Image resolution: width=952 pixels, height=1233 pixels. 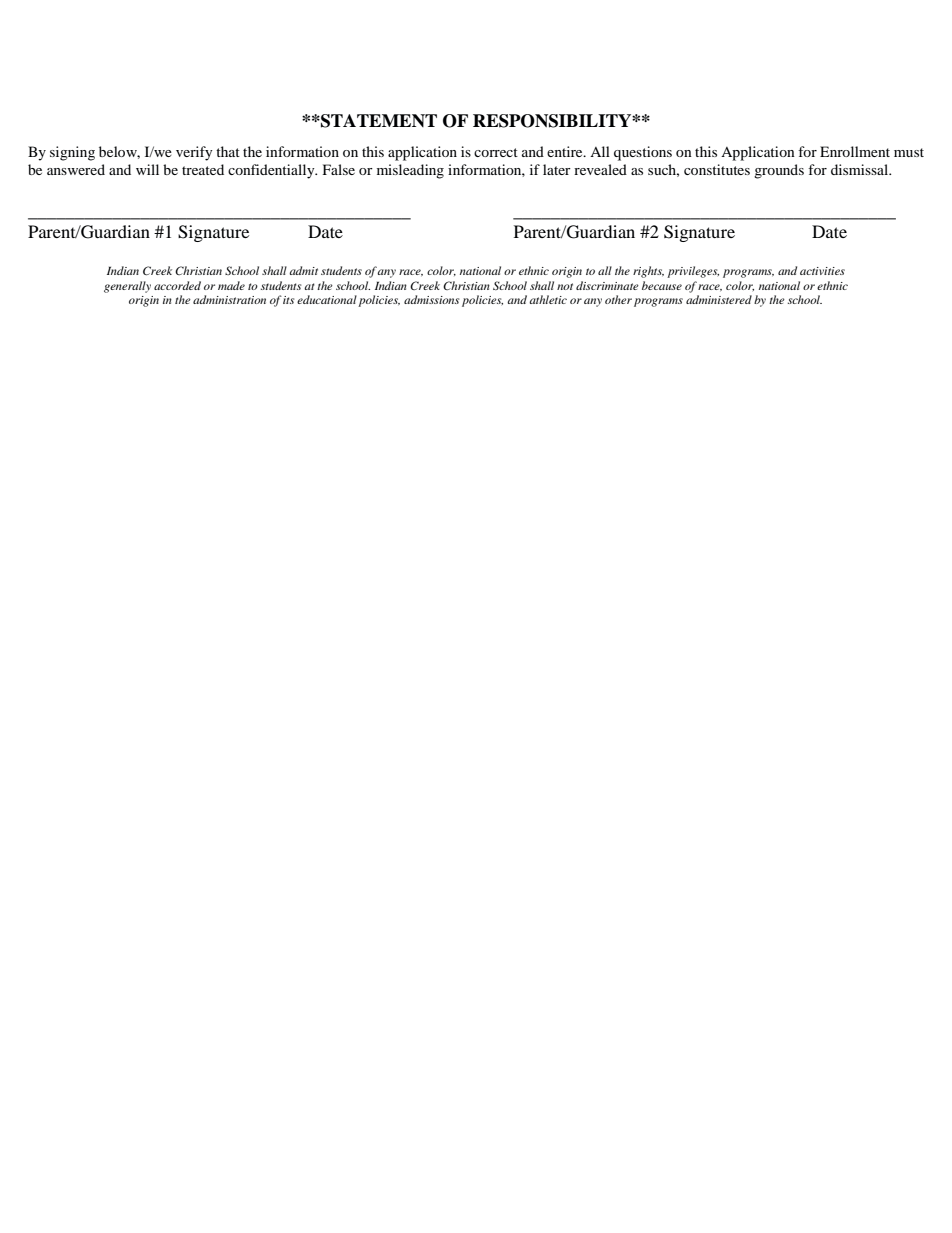 What do you see at coordinates (548, 299) in the page?
I see `athletic` at bounding box center [548, 299].
